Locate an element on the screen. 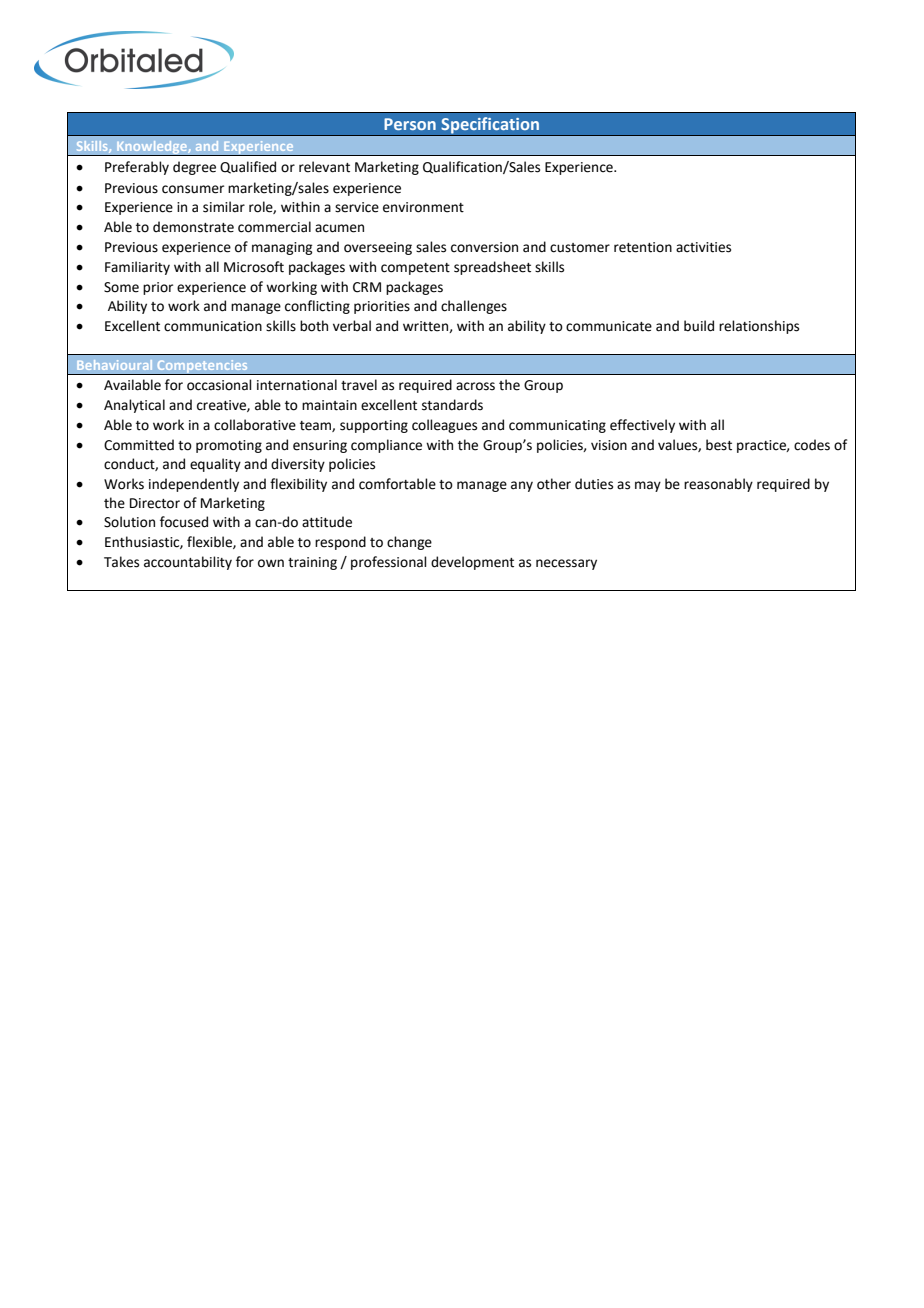  Specification is located at coordinates (490, 126).
